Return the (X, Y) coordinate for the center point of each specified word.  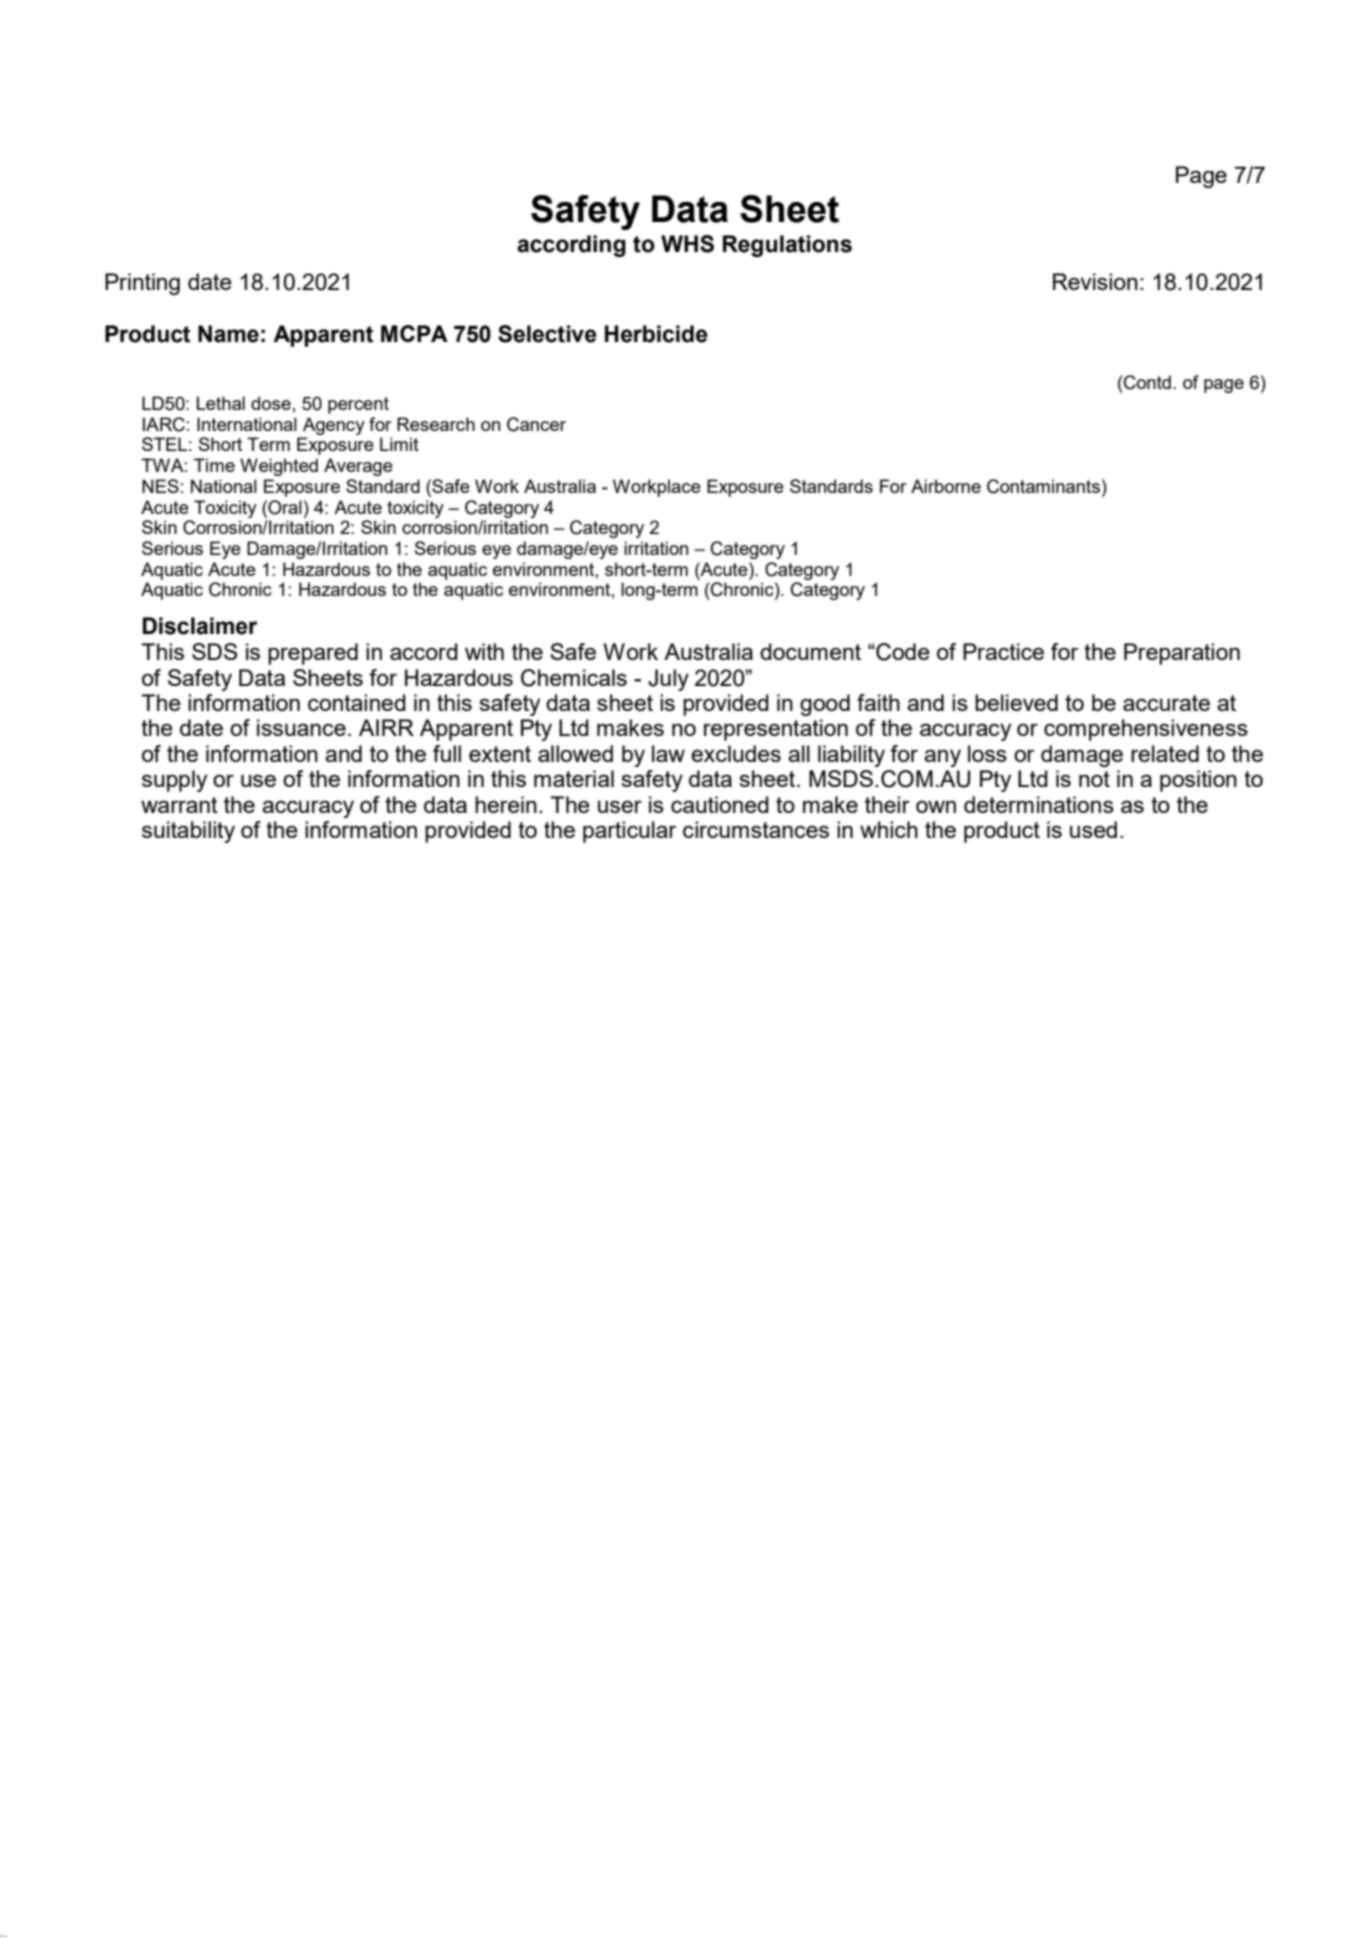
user (620, 806)
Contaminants (1043, 486)
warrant (179, 805)
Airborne (946, 486)
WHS (687, 244)
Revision (1095, 281)
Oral (284, 507)
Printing (142, 284)
